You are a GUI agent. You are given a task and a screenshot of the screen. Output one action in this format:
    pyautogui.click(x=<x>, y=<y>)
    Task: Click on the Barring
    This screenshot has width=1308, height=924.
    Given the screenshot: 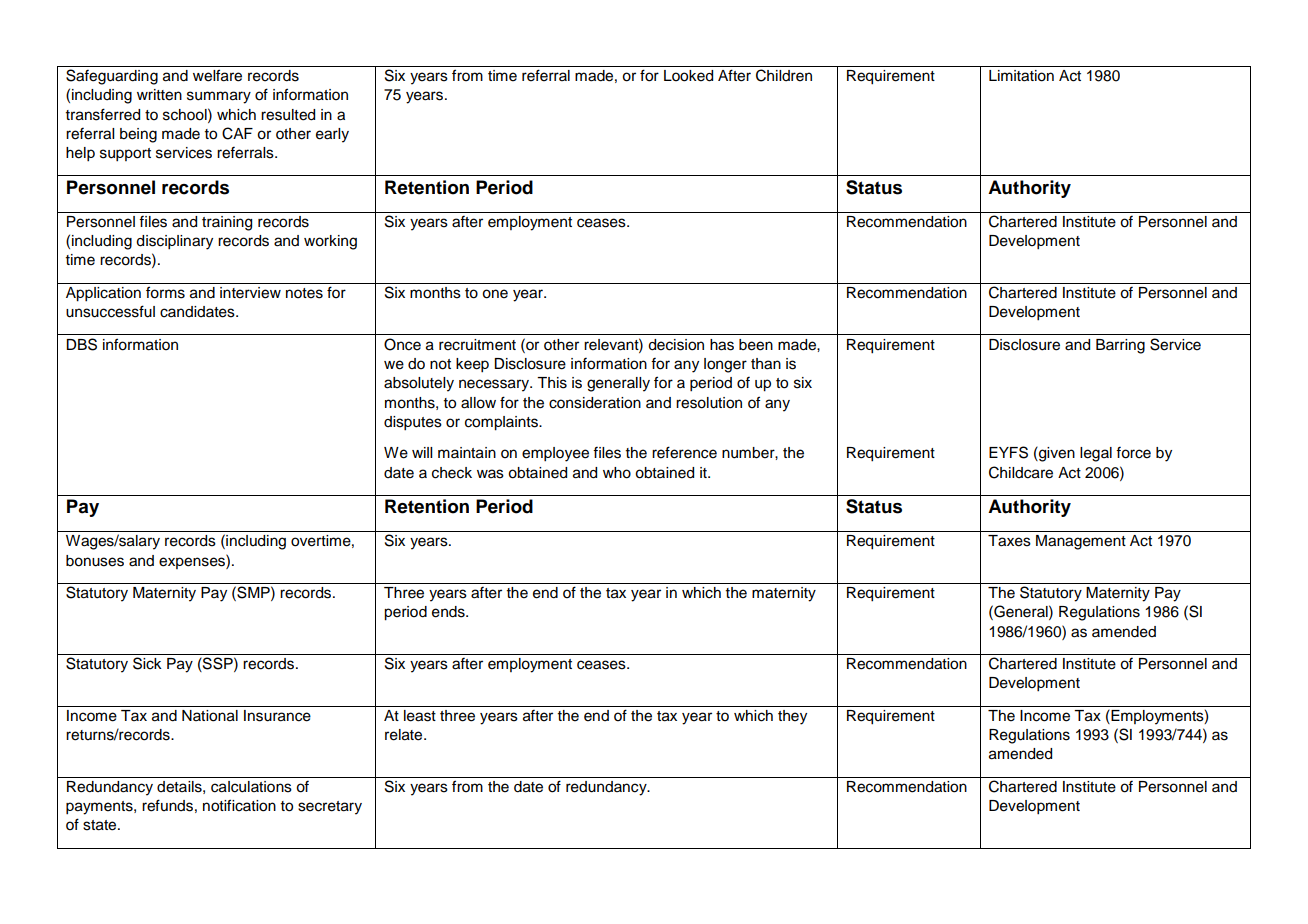 What is the action you would take?
    pyautogui.click(x=1120, y=346)
